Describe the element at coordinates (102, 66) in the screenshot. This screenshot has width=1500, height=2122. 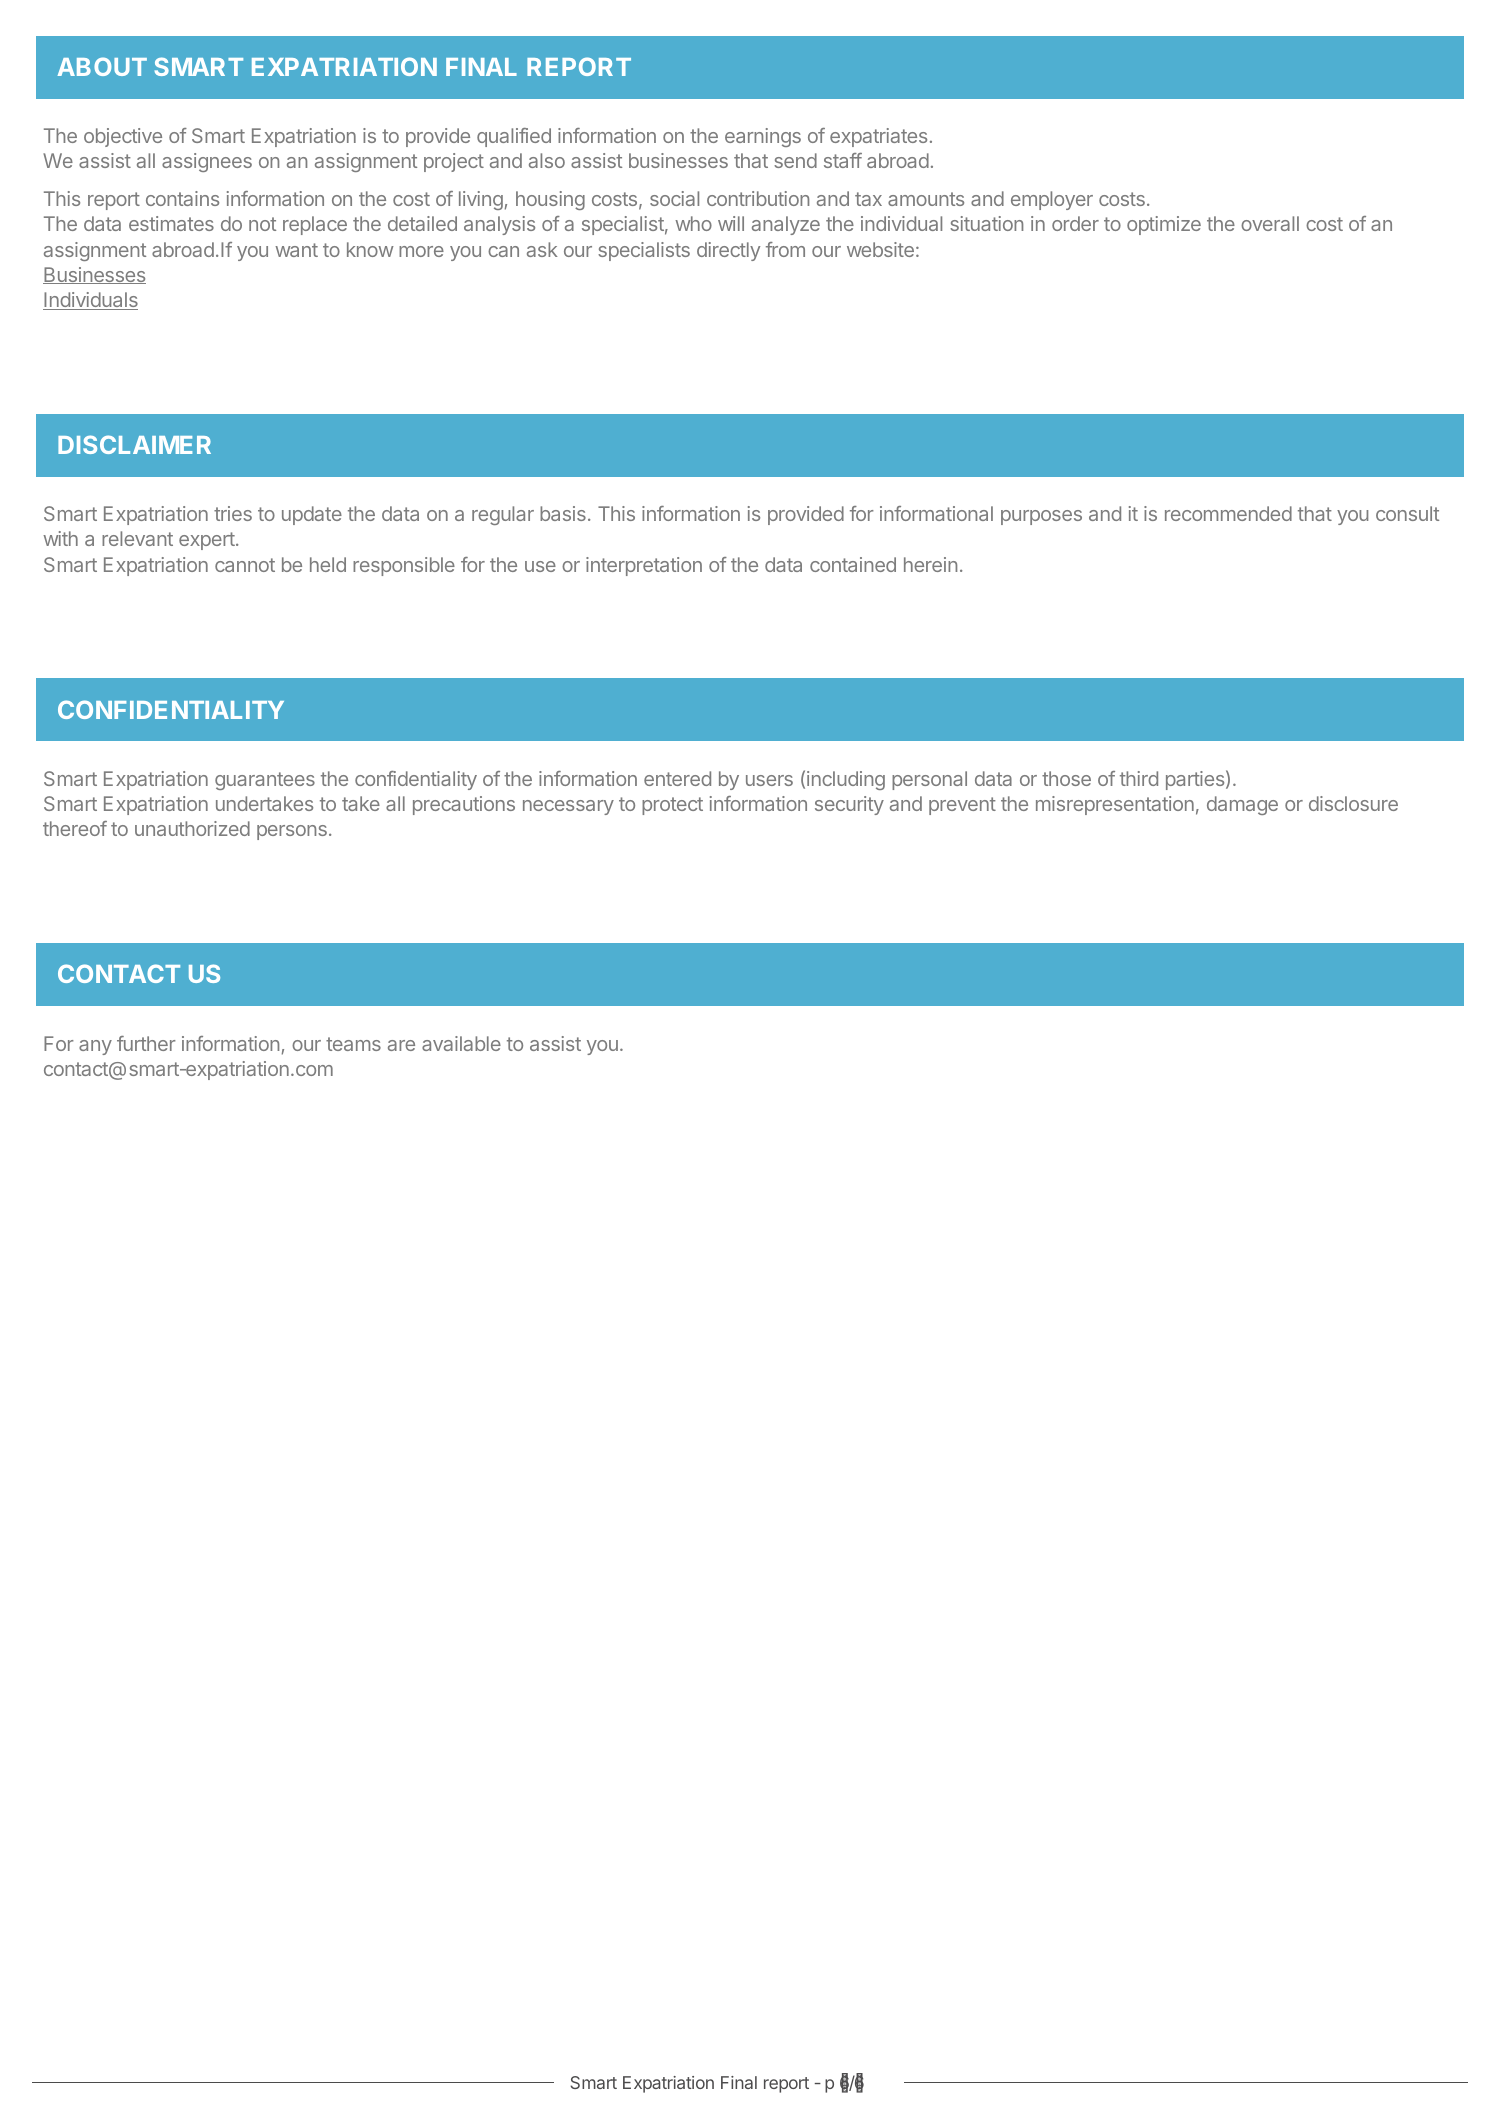
I see `ABOUT` at that location.
